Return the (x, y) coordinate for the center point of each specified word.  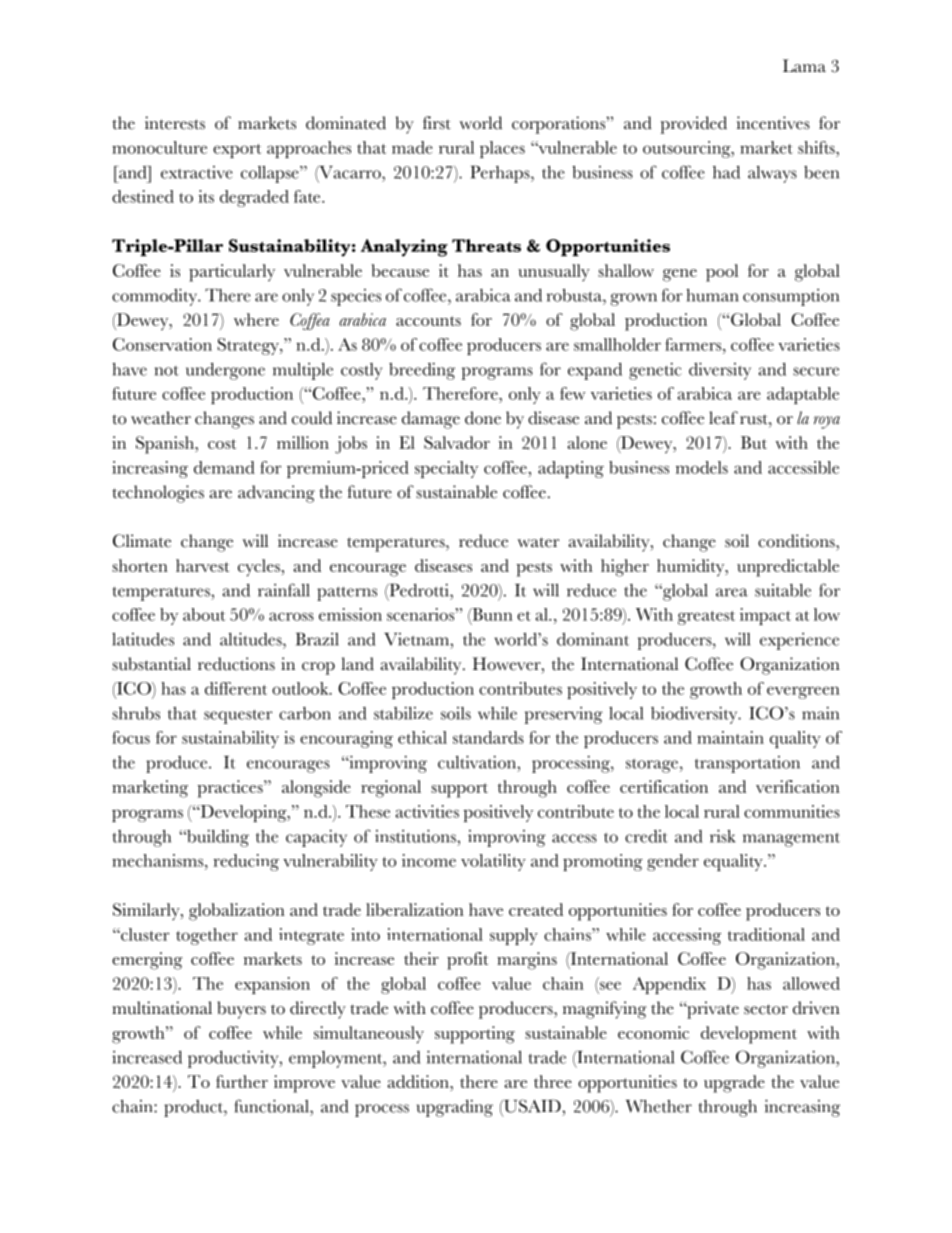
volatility (493, 862)
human (712, 295)
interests (175, 123)
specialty (446, 469)
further (242, 1081)
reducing (246, 862)
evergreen (803, 692)
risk (722, 836)
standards (488, 737)
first (437, 123)
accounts (428, 321)
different (236, 688)
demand (224, 467)
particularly (232, 273)
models (702, 467)
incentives (773, 123)
